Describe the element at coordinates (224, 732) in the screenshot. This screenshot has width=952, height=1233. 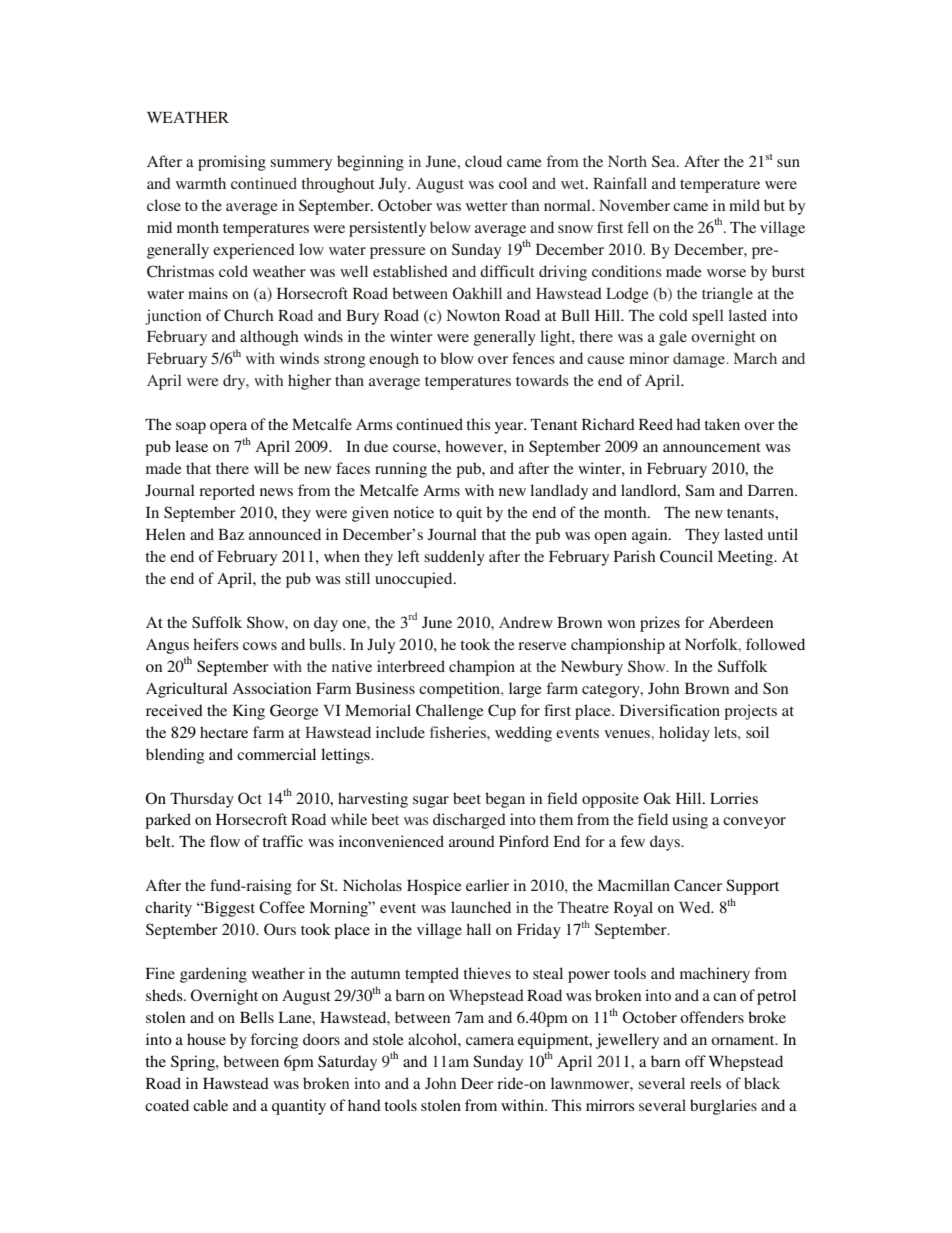
I see `hectare` at that location.
